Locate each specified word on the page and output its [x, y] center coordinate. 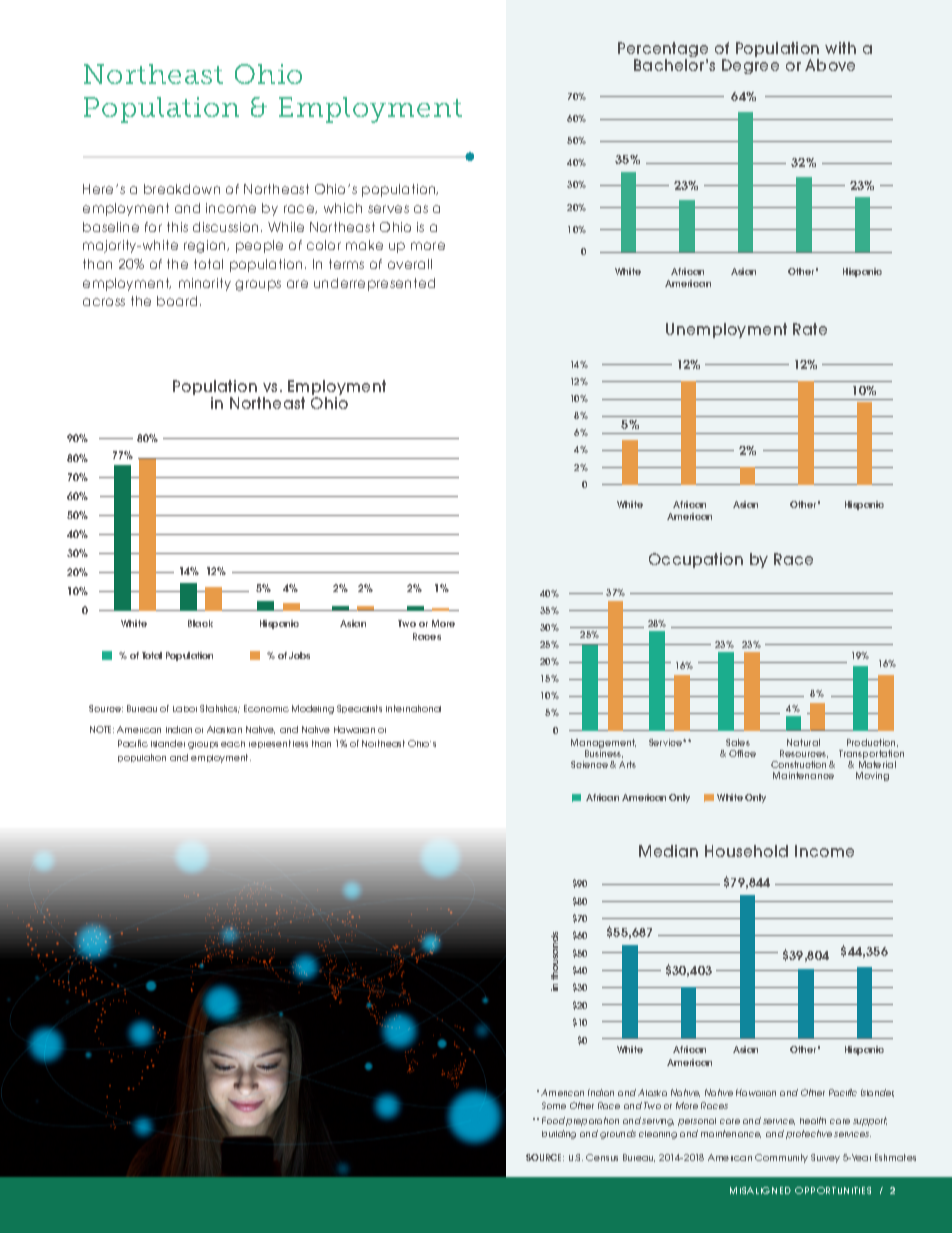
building [559, 1134]
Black [200, 623]
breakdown [182, 189]
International [413, 708]
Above [830, 65]
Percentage [663, 51]
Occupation [696, 560]
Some [554, 1105]
